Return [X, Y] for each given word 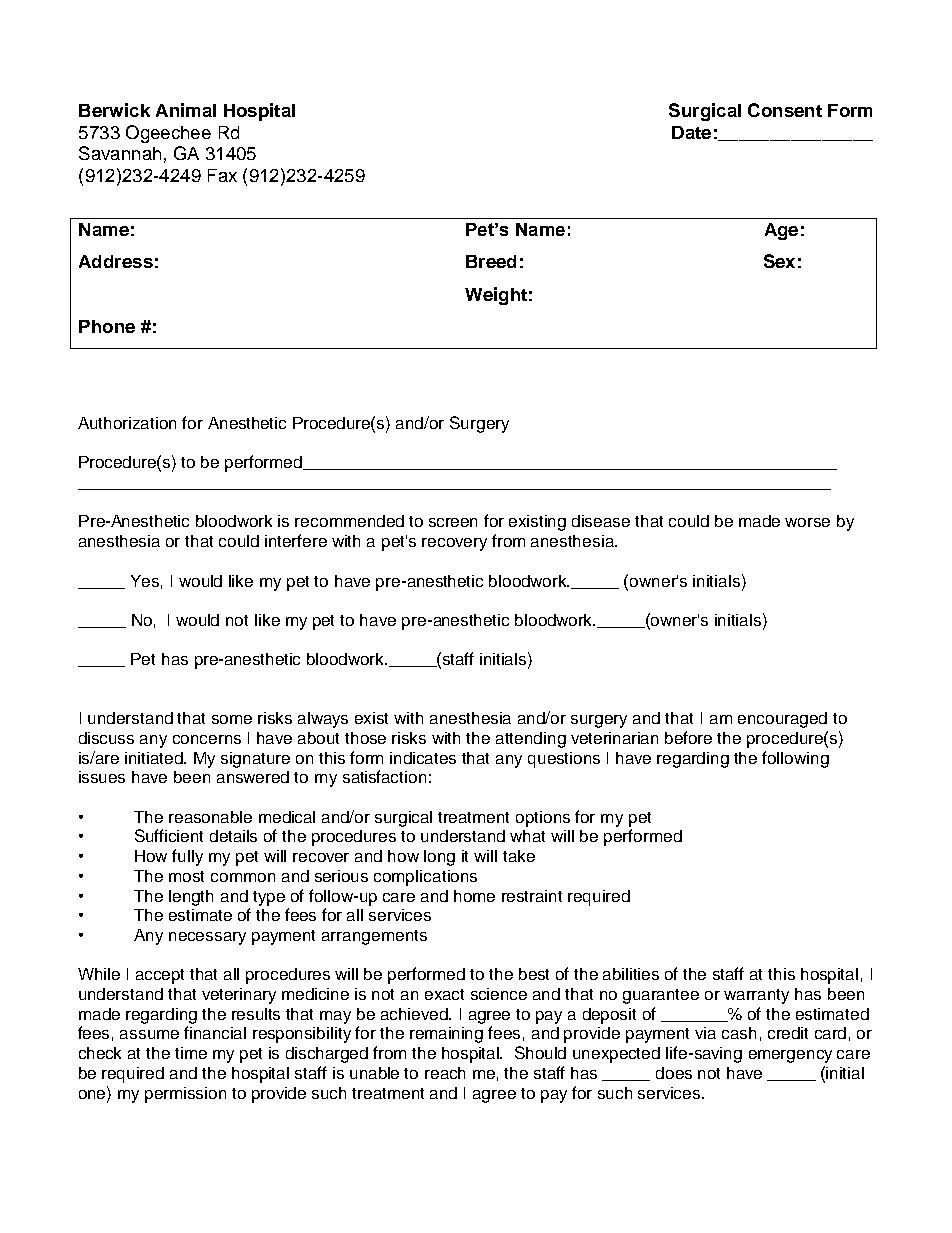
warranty [756, 996]
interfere [296, 540]
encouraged [782, 720]
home [474, 896]
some [232, 719]
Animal [186, 110]
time [191, 1053]
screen [453, 522]
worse [807, 522]
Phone [107, 326]
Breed [491, 261]
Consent [785, 110]
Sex [779, 261]
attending [531, 740]
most [186, 876]
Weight [496, 296]
